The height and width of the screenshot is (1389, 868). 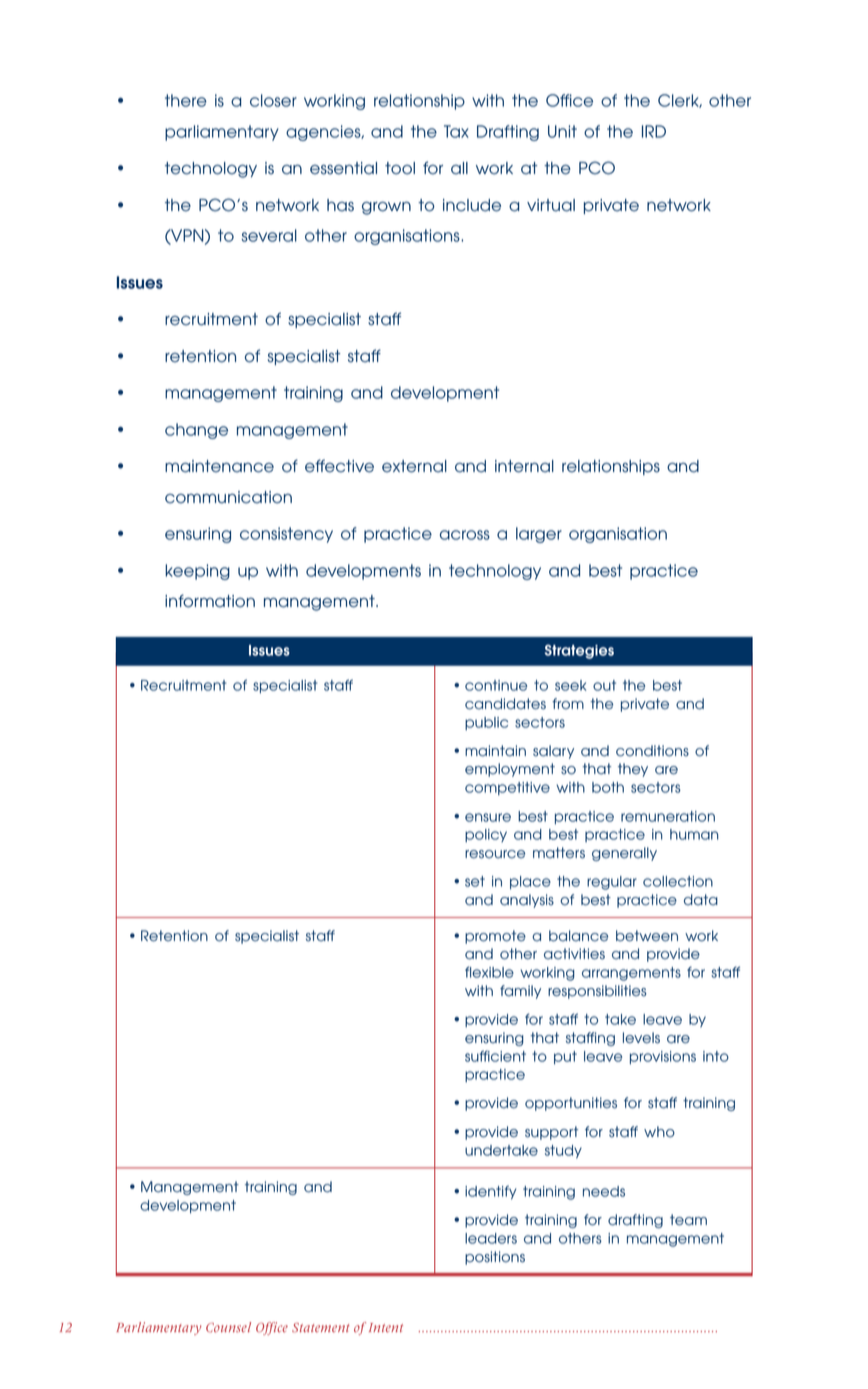 What do you see at coordinates (228, 497) in the screenshot?
I see `communication` at bounding box center [228, 497].
